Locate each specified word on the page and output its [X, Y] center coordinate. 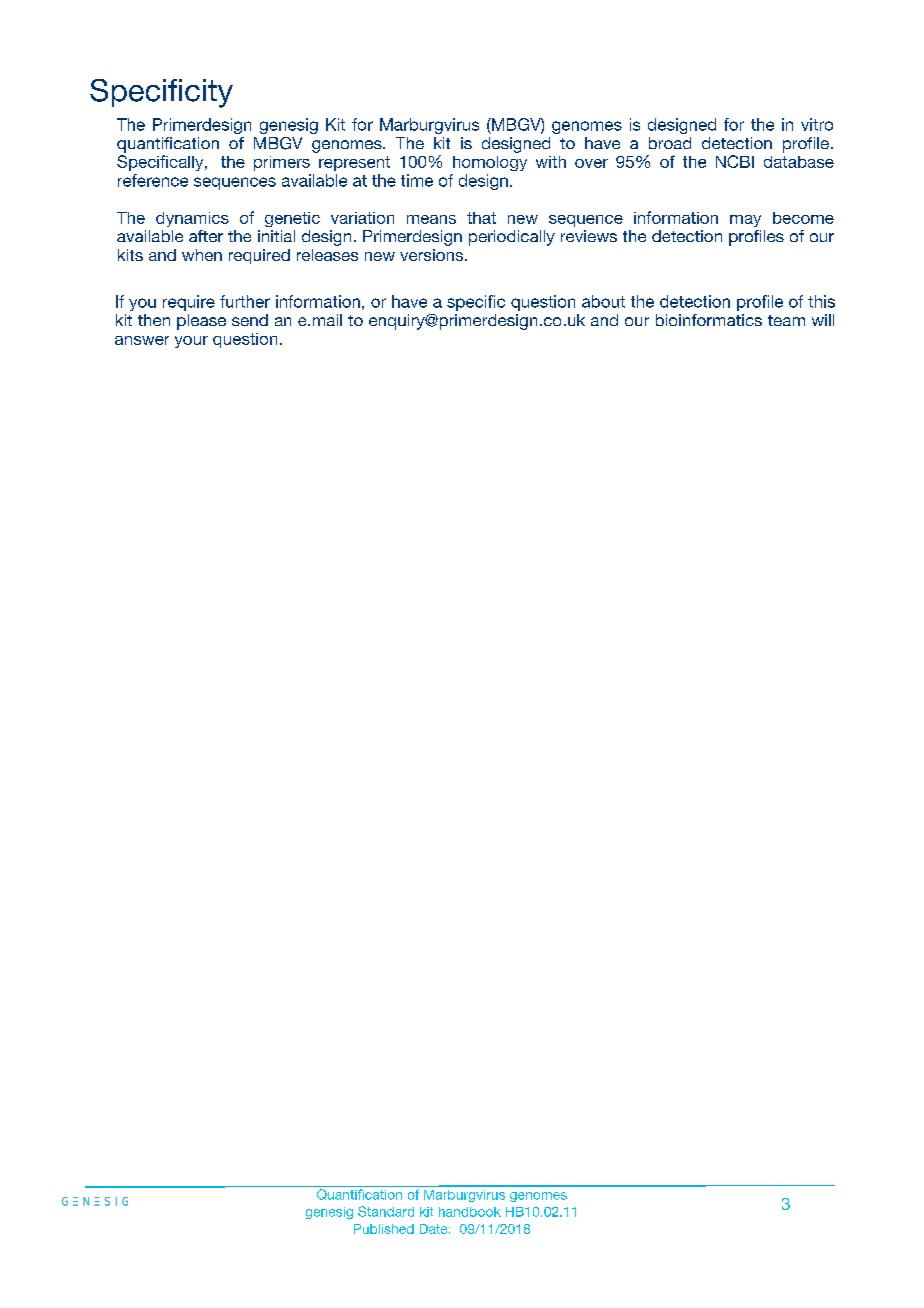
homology [490, 163]
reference [153, 180]
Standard [386, 1211]
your [191, 342]
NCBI [735, 161]
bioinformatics [709, 320]
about [603, 301]
